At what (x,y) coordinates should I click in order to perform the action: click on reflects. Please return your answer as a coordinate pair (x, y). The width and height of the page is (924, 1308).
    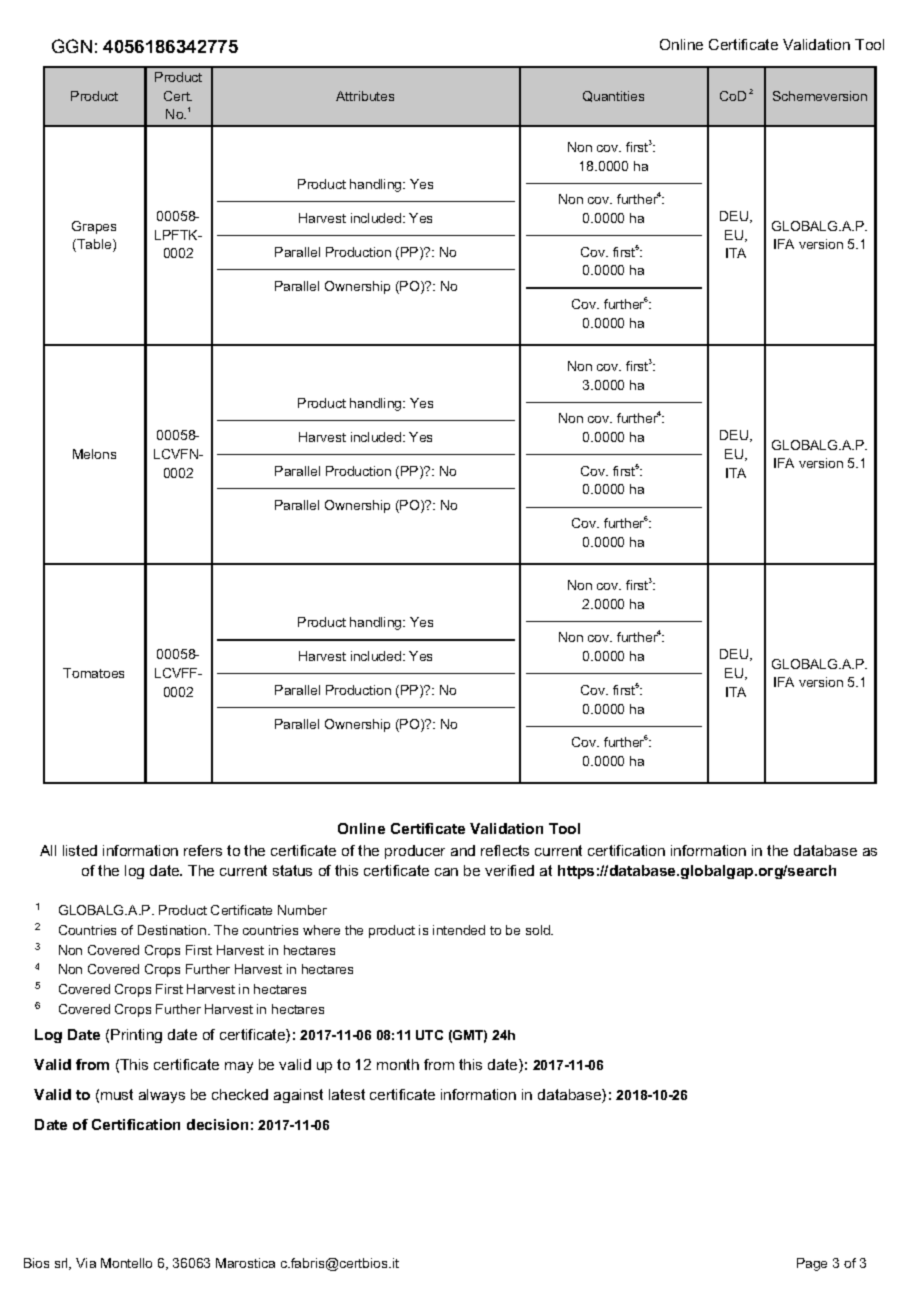
    Looking at the image, I should click on (505, 850).
